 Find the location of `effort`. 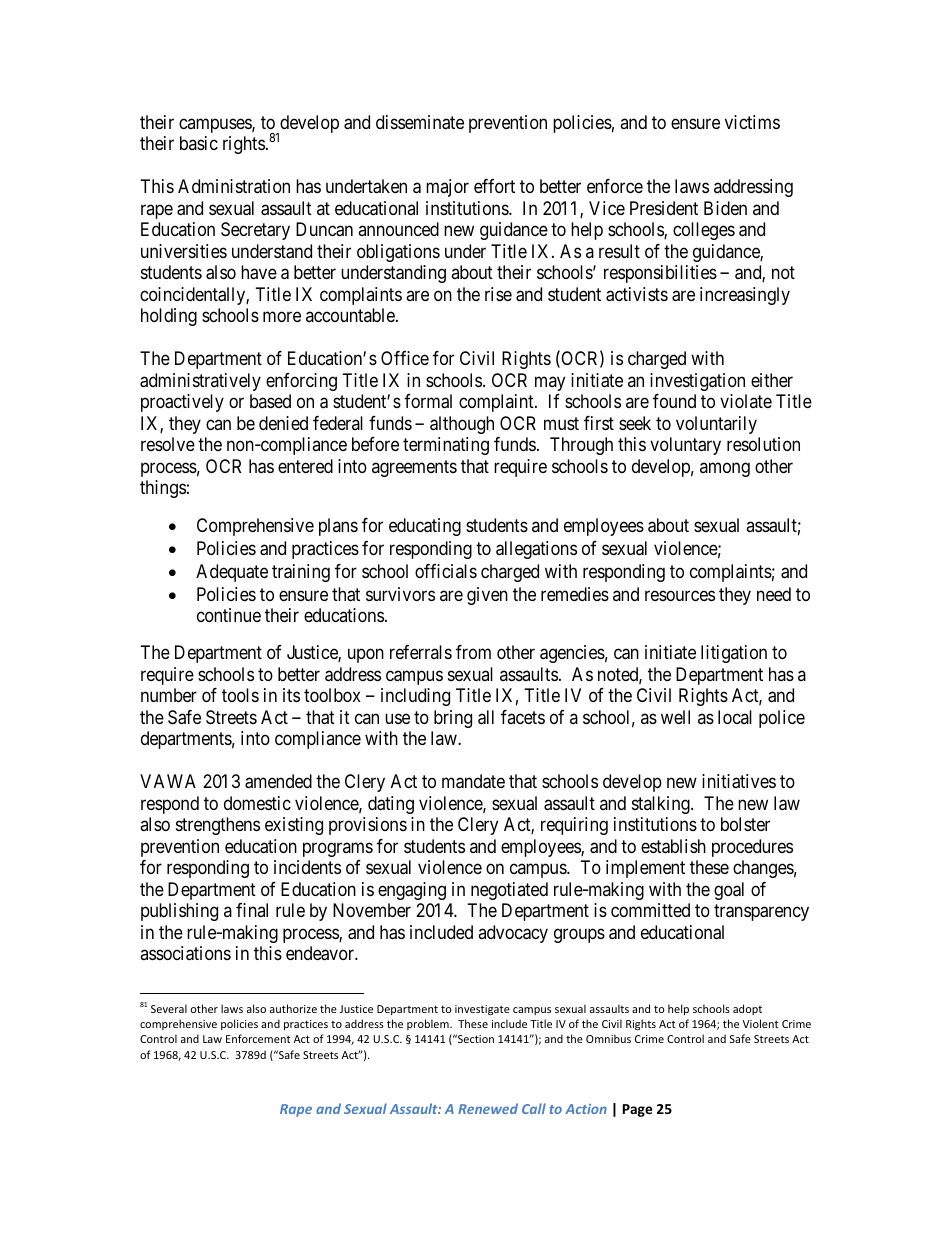

effort is located at coordinates (494, 186).
